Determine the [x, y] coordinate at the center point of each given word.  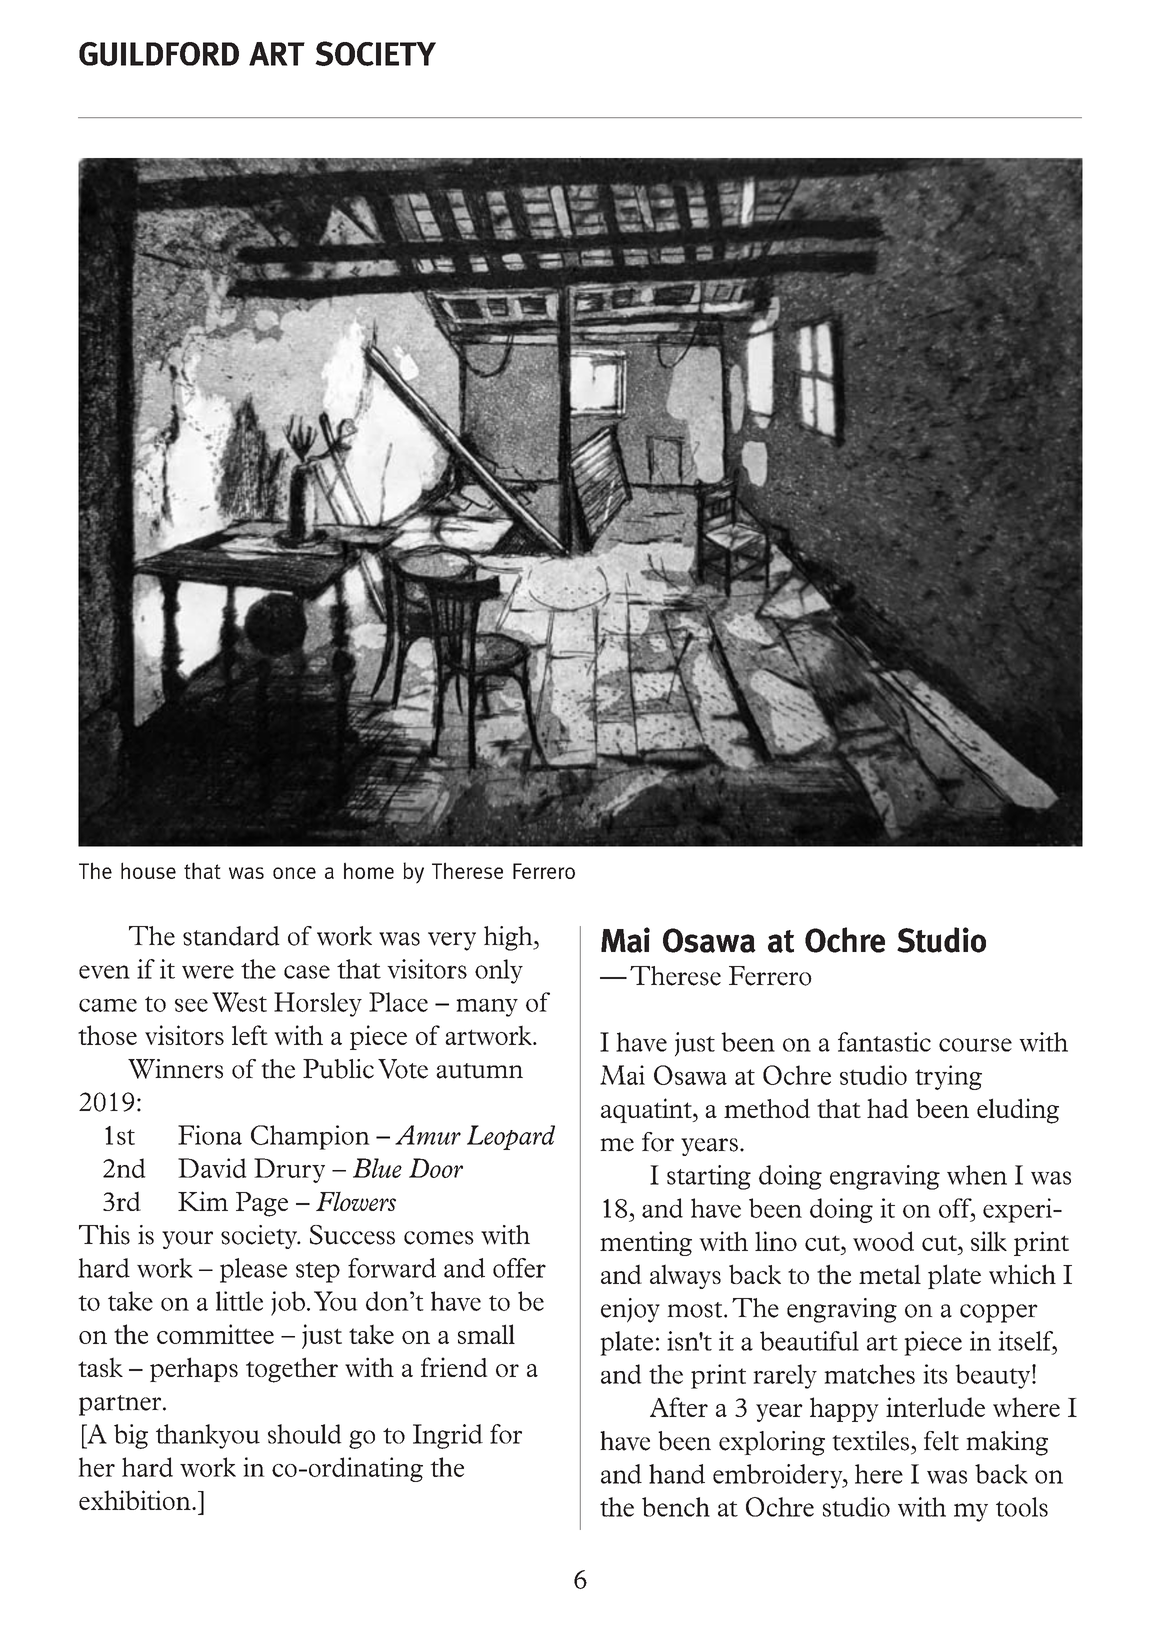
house [148, 870]
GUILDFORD [159, 54]
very [452, 941]
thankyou [208, 1436]
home [369, 871]
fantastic [884, 1042]
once [294, 873]
